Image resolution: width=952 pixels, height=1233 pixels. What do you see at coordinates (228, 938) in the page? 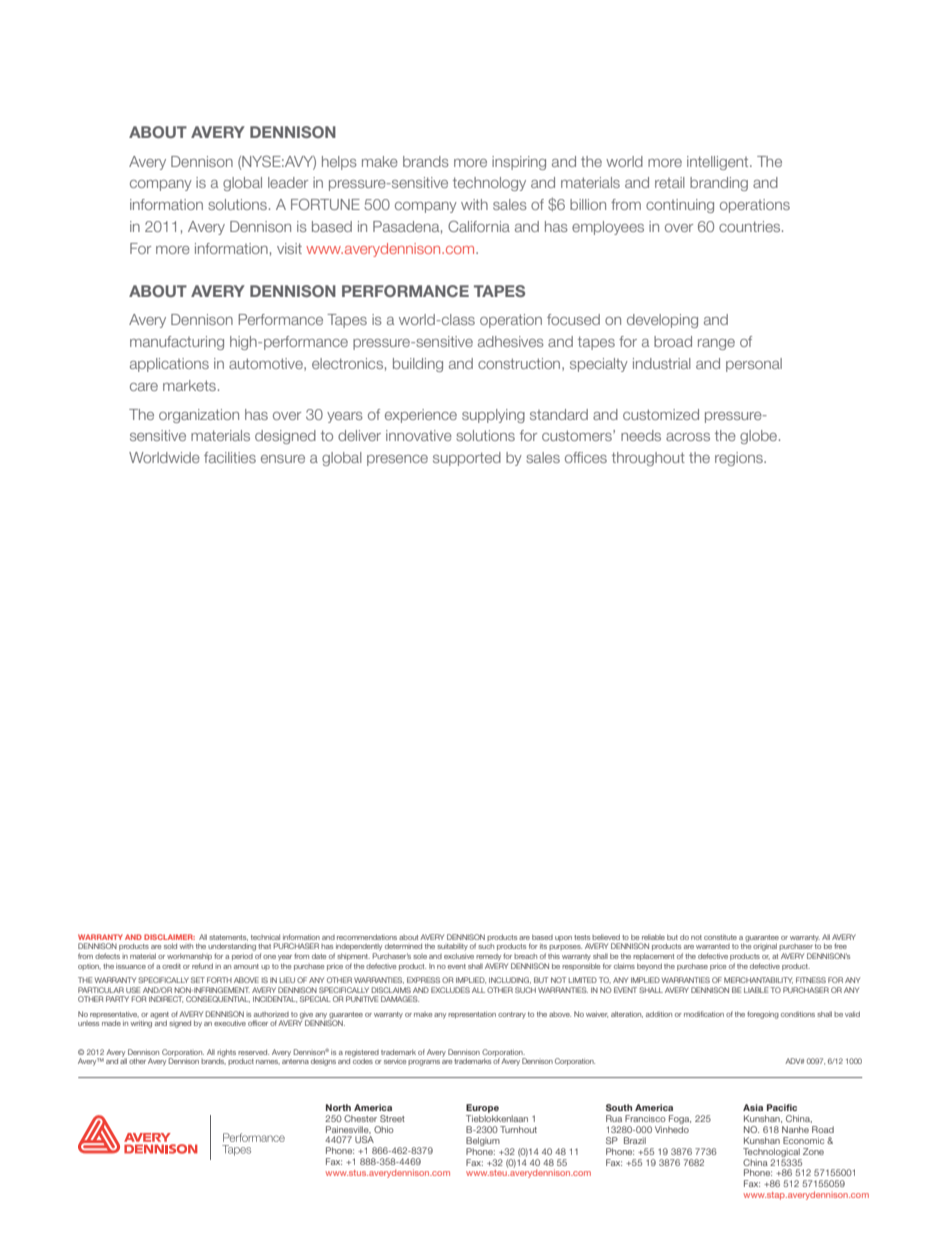
I see `statements` at bounding box center [228, 938].
